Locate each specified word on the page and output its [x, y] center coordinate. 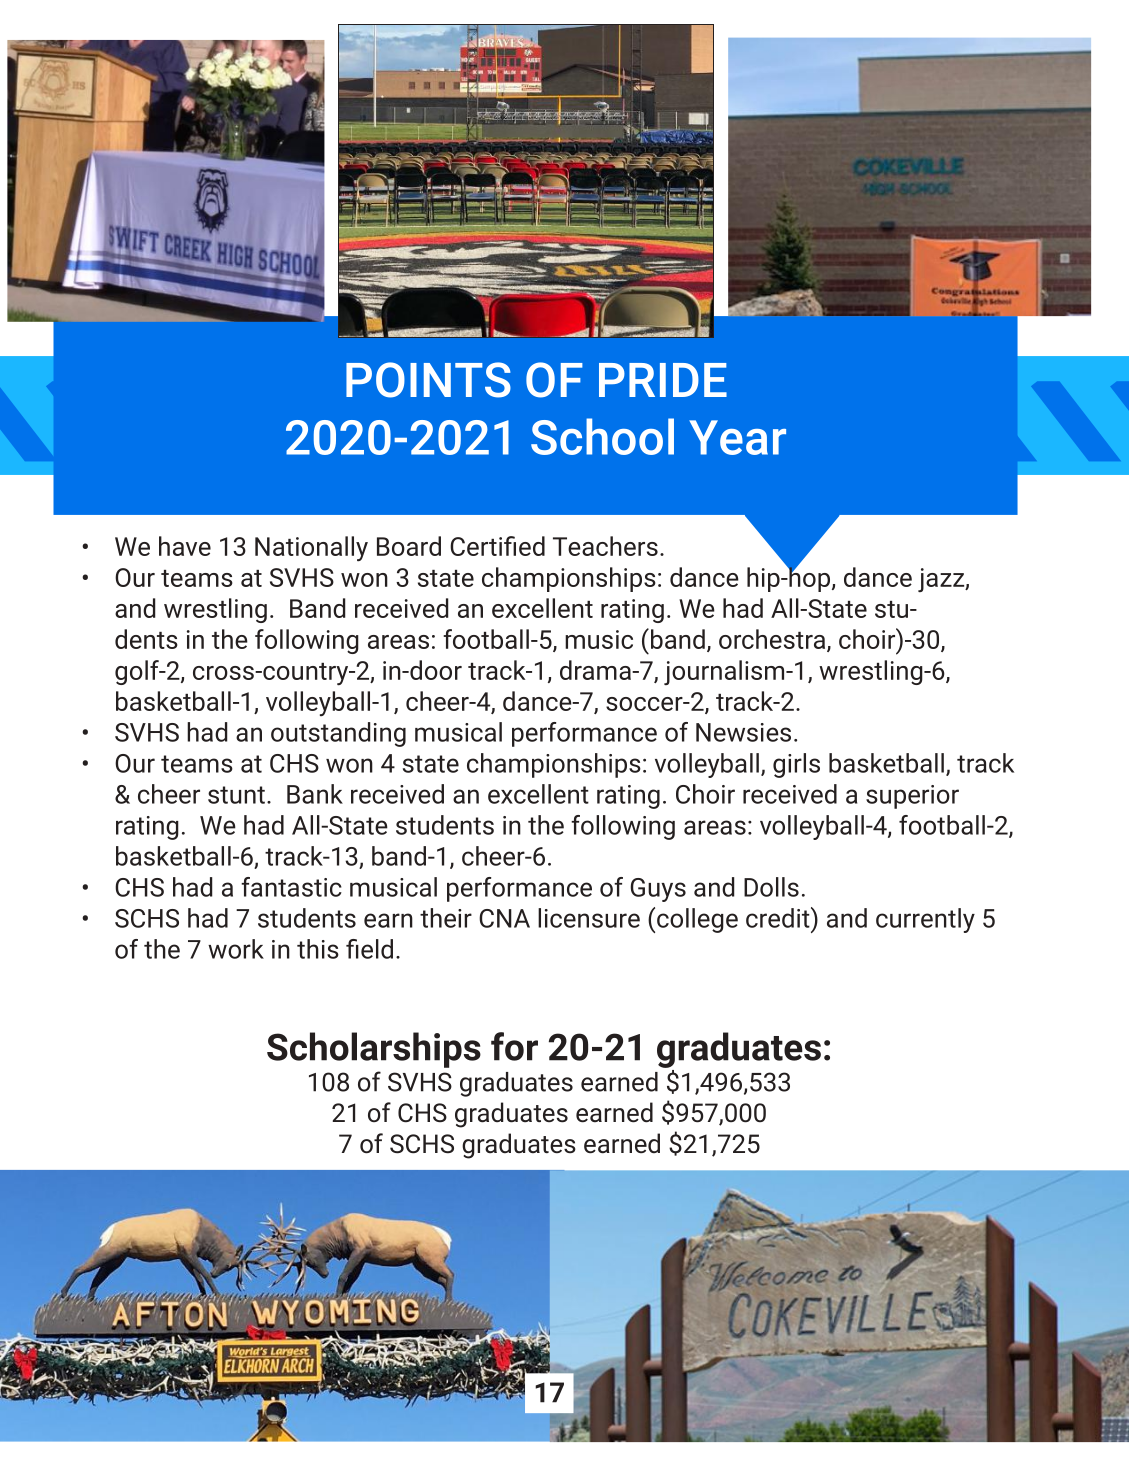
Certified [497, 546]
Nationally [311, 549]
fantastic [291, 887]
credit [779, 917]
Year [737, 437]
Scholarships [374, 1050]
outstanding [338, 734]
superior [912, 797]
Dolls [771, 887]
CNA [504, 918]
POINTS [428, 380]
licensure [589, 918]
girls [796, 765]
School [602, 436]
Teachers [605, 546]
